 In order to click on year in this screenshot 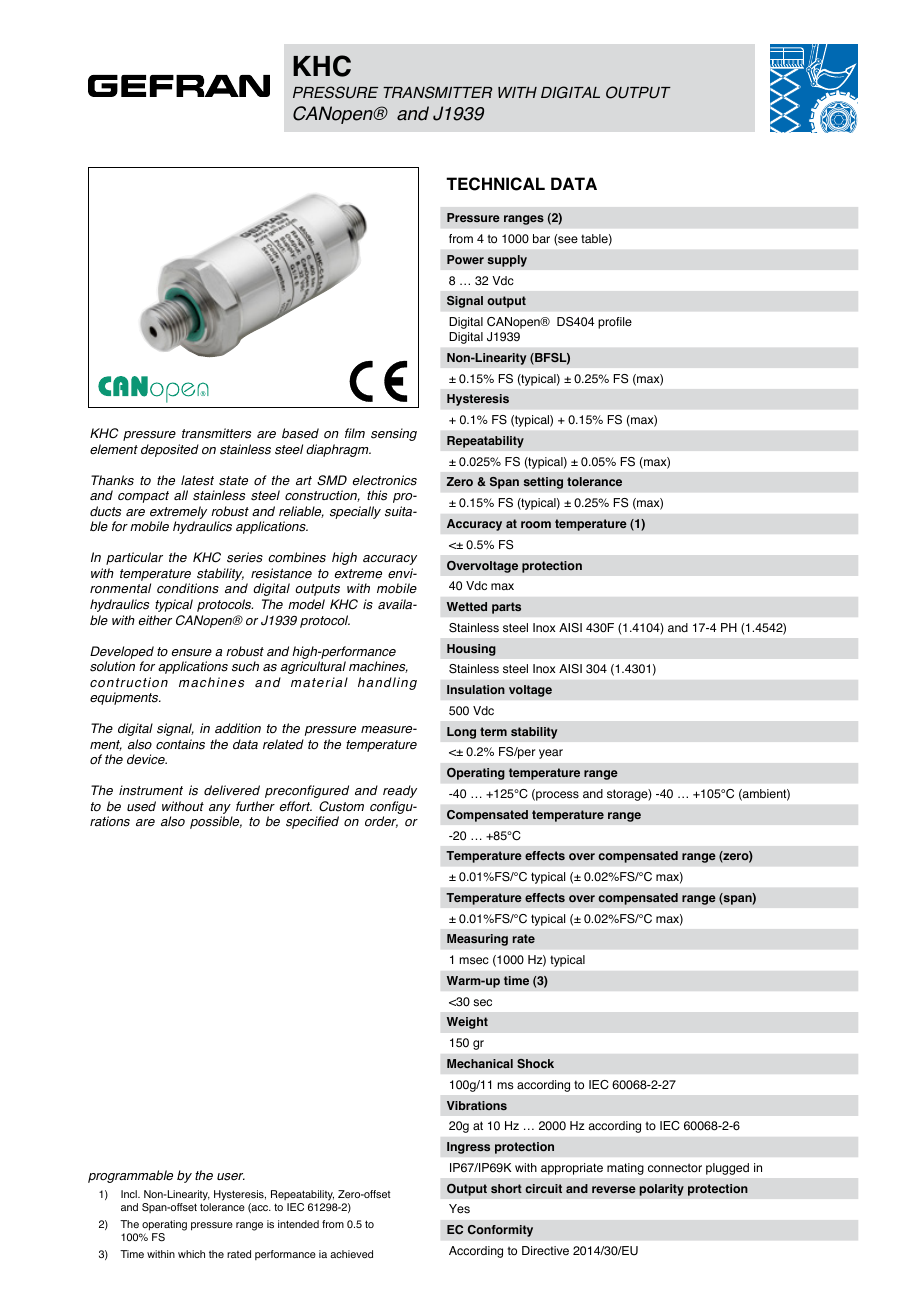, I will do `click(551, 754)`.
